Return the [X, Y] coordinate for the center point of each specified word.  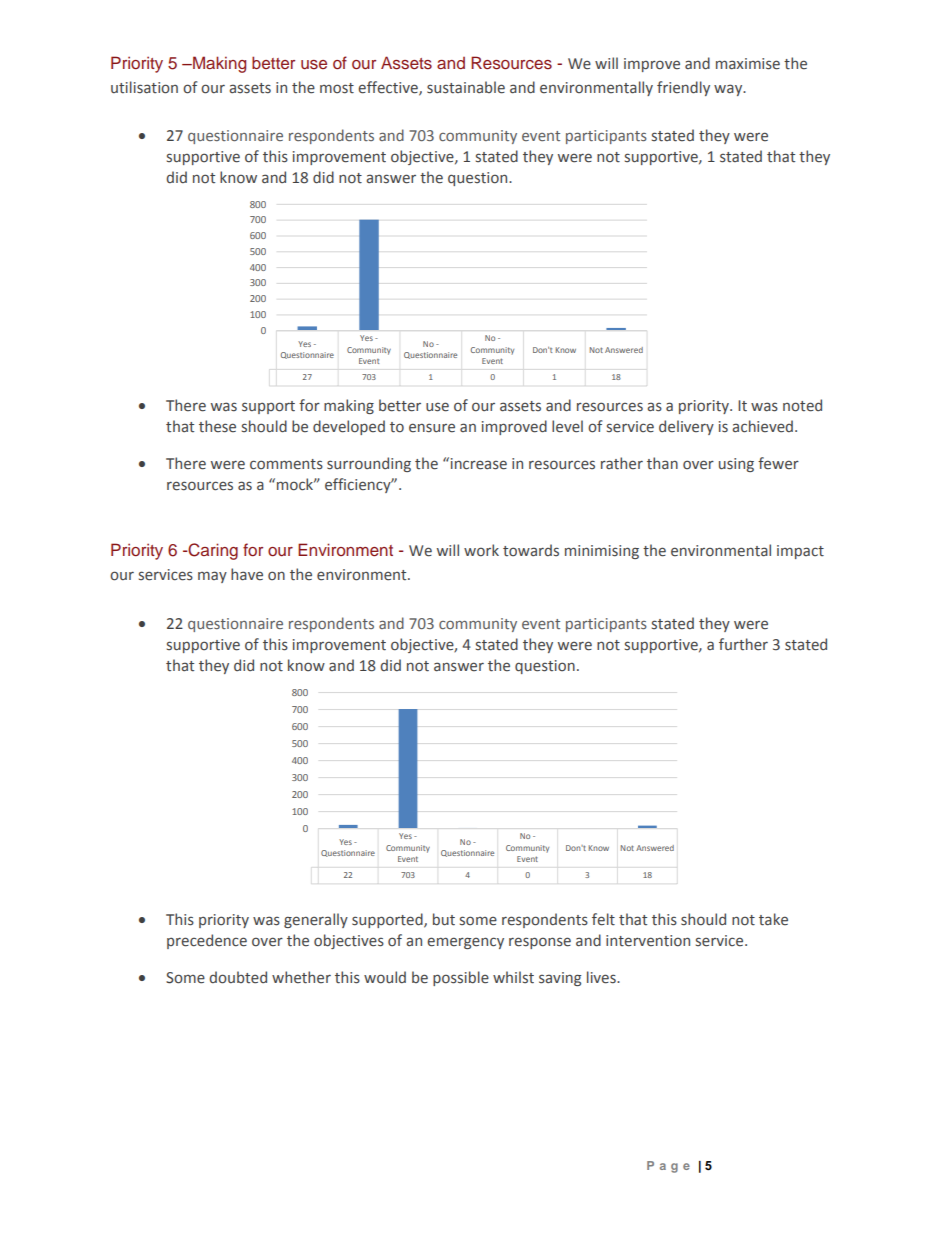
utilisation [144, 87]
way [729, 90]
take [773, 919]
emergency [465, 943]
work [481, 550]
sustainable [466, 87]
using [736, 465]
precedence [207, 941]
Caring [212, 551]
